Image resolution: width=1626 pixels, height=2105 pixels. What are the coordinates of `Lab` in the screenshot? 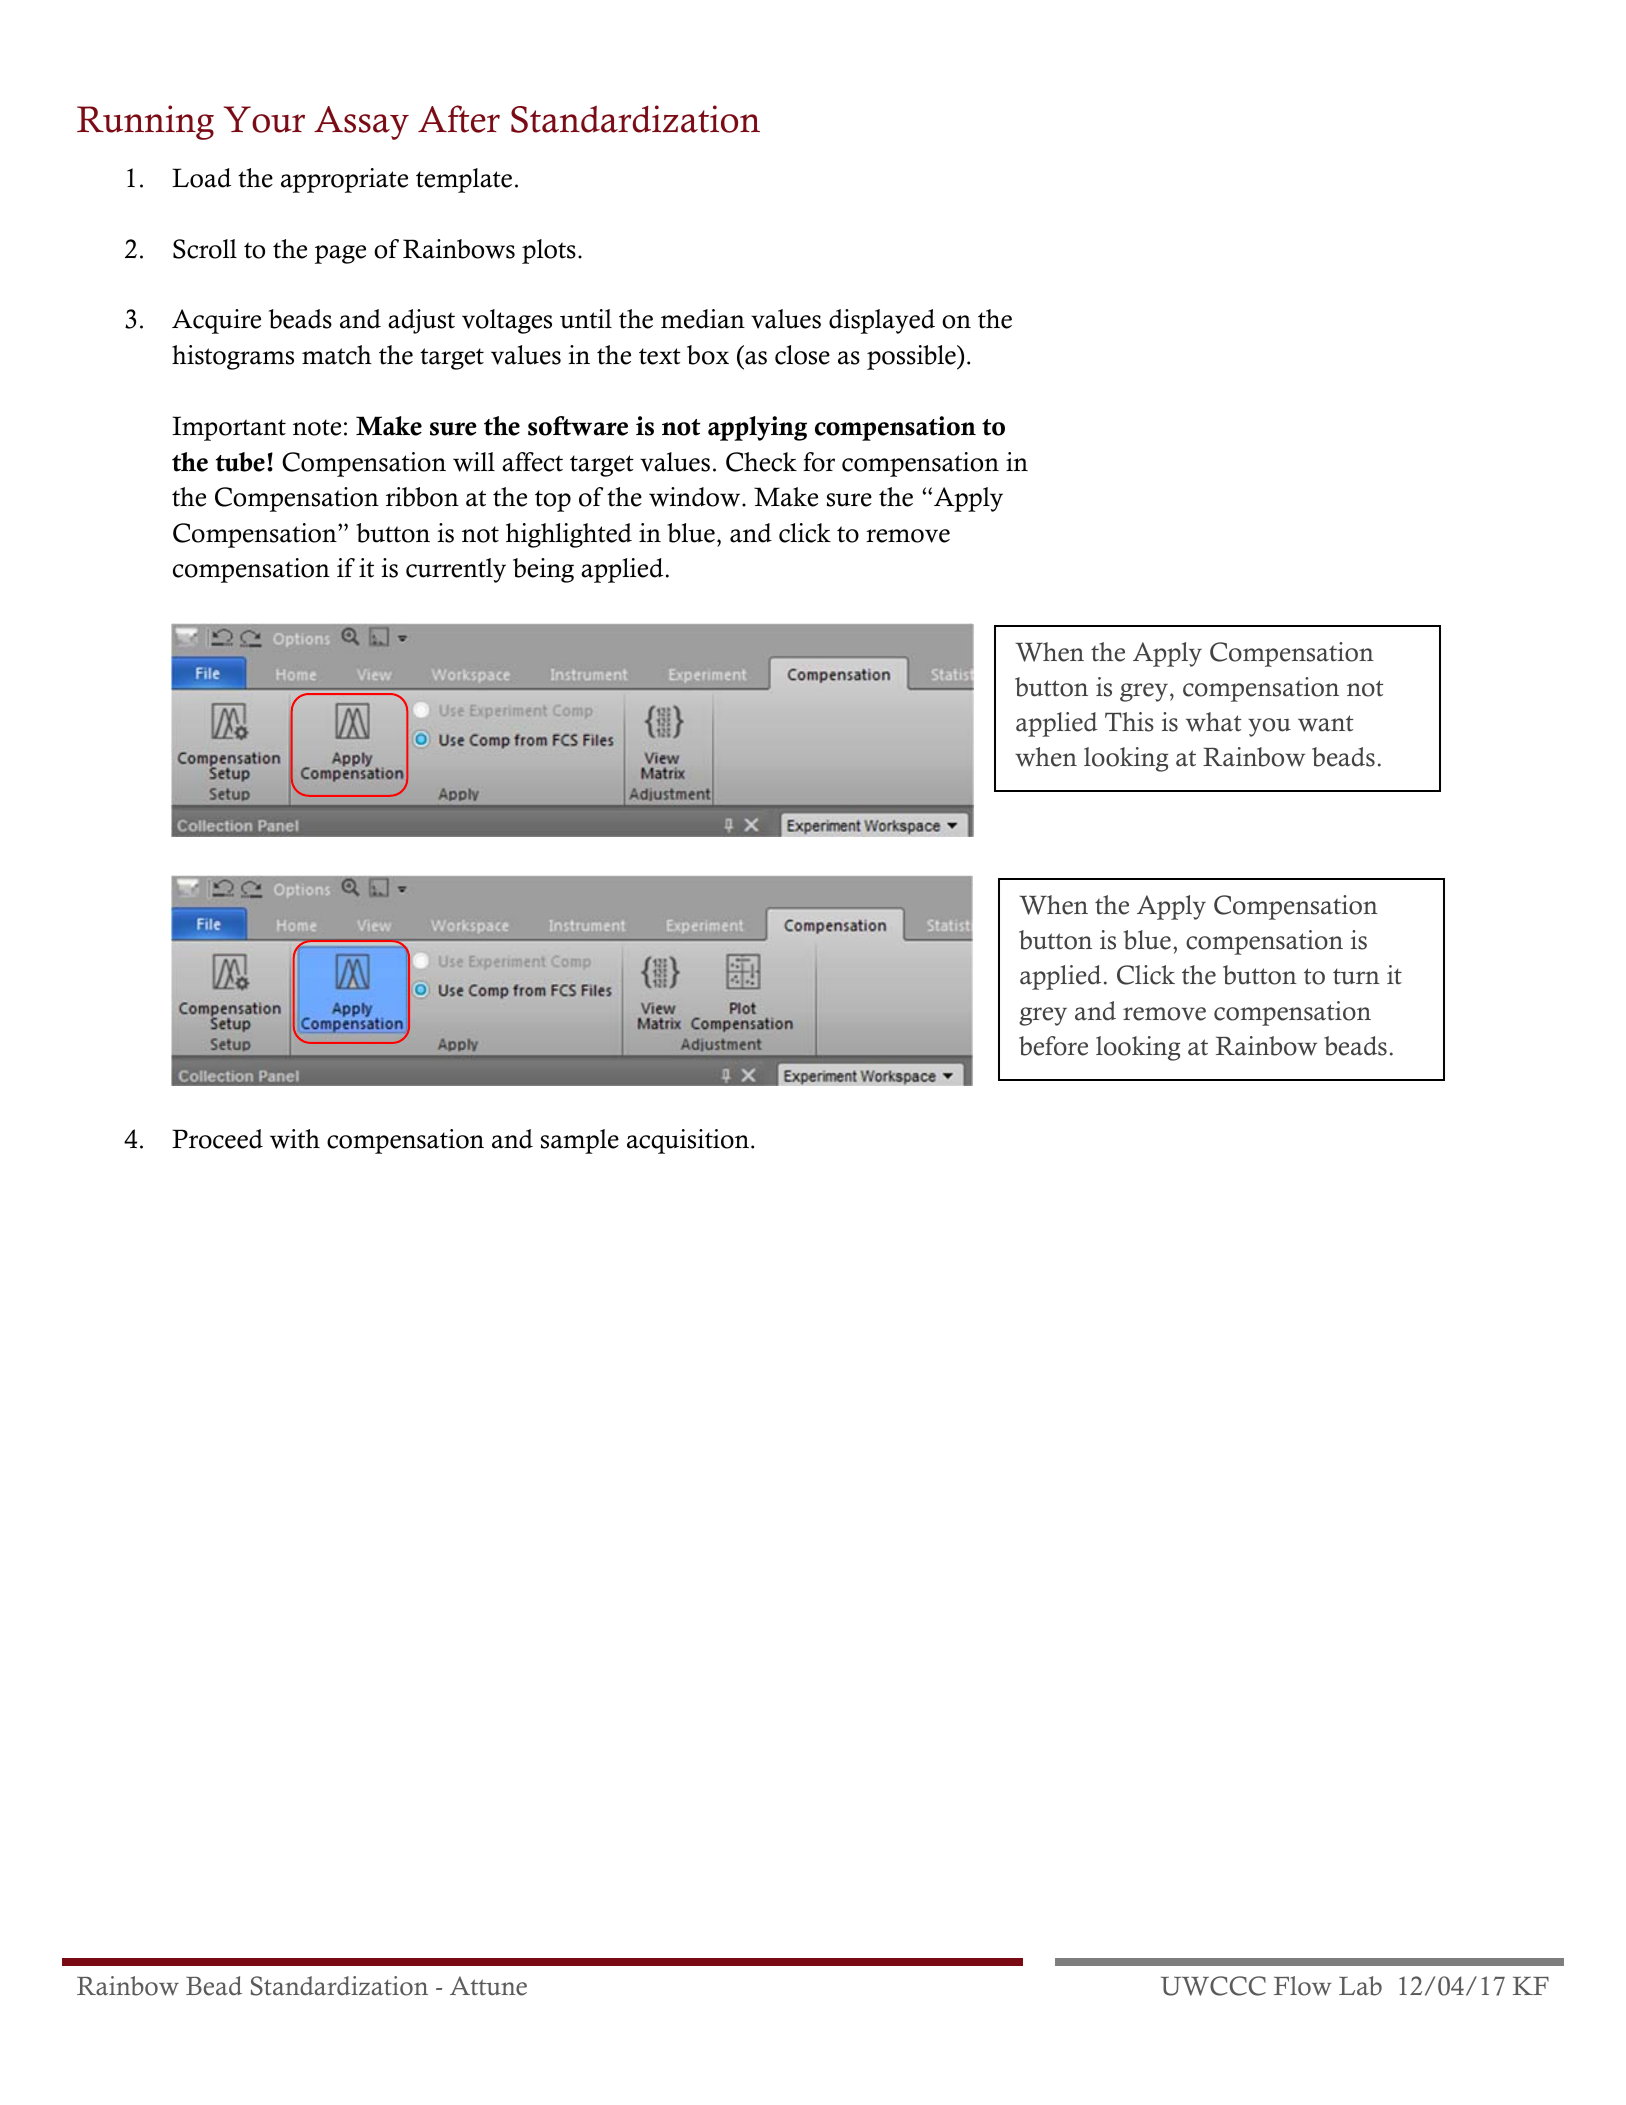 It's located at (1360, 1986).
